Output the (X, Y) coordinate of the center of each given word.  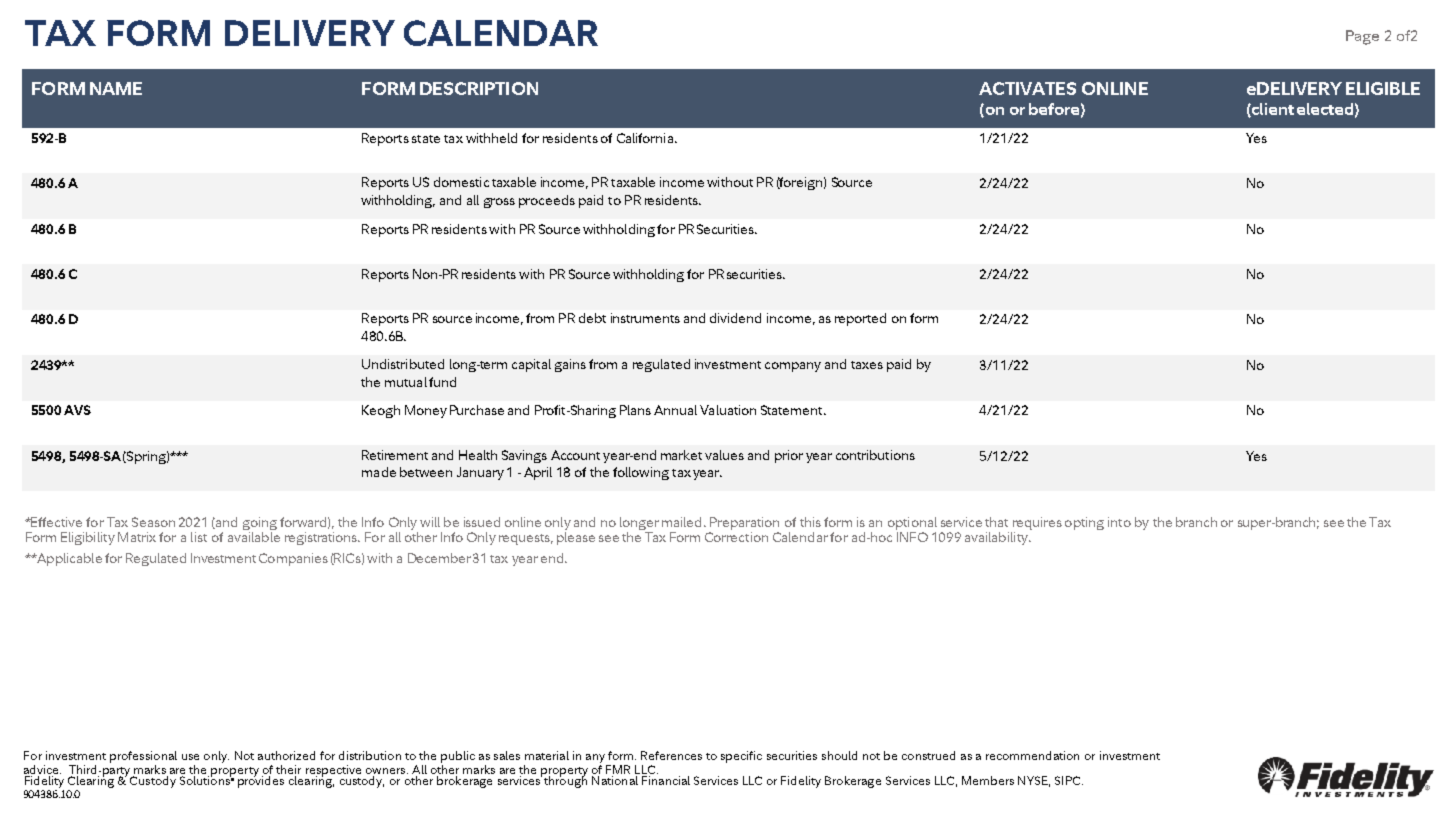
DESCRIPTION (479, 88)
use (190, 757)
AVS (77, 410)
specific (741, 757)
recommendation (1032, 755)
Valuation (728, 410)
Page (1362, 37)
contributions (875, 455)
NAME (116, 88)
